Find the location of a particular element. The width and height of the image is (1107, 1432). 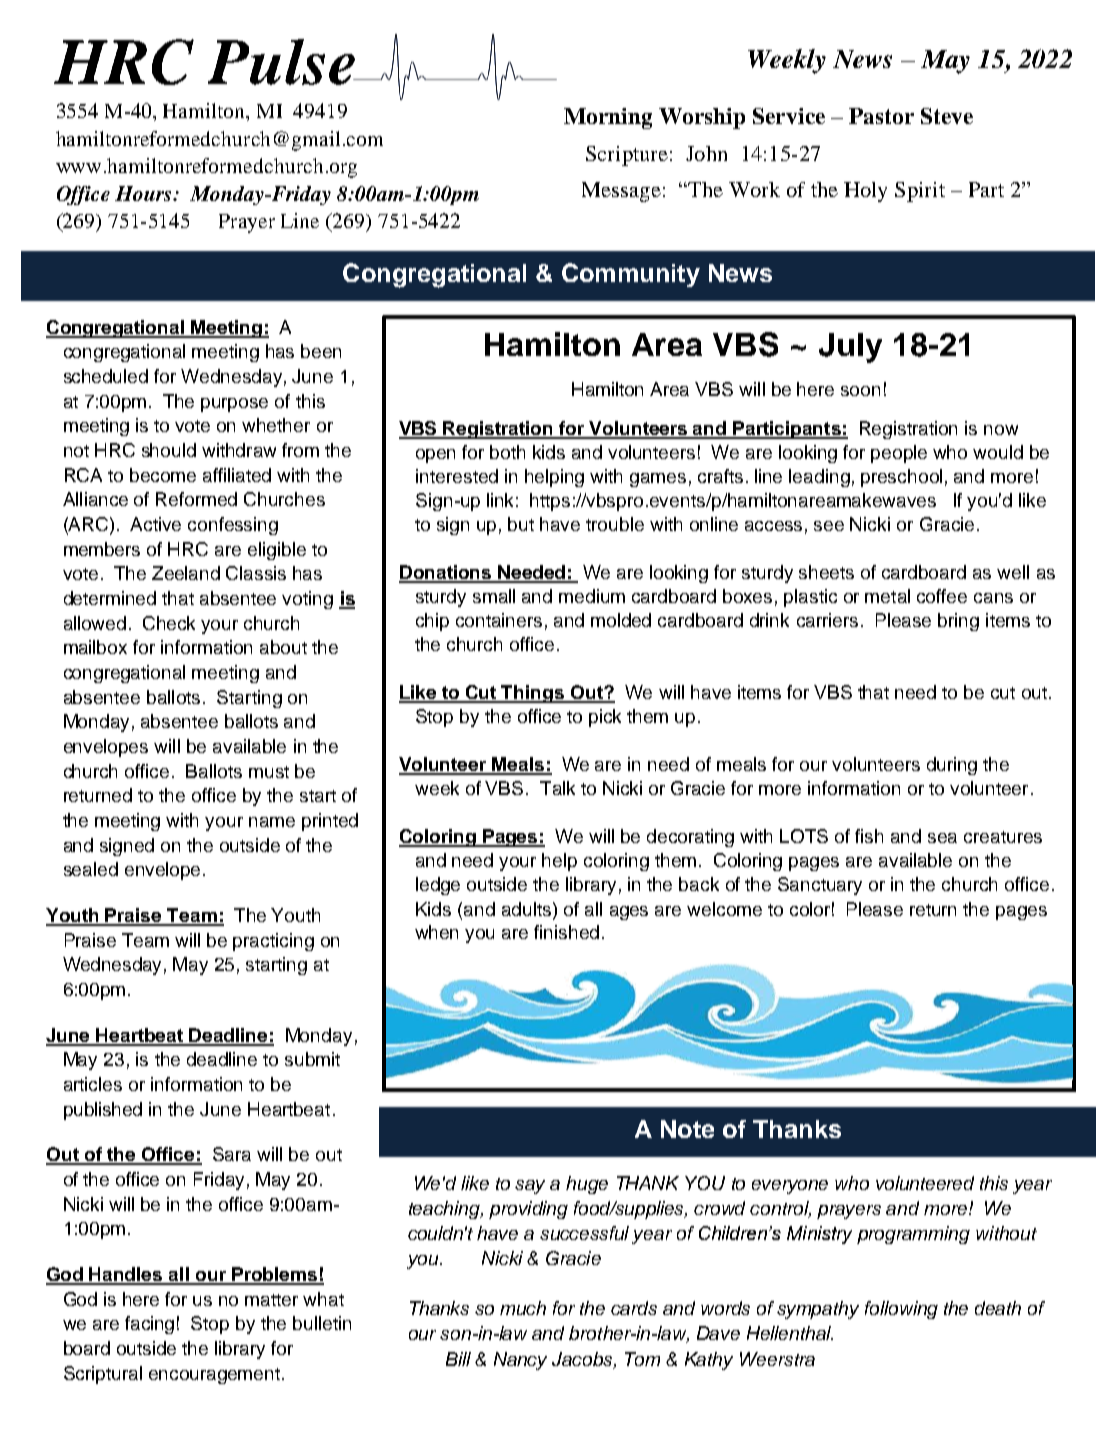

Pastor is located at coordinates (881, 116).
